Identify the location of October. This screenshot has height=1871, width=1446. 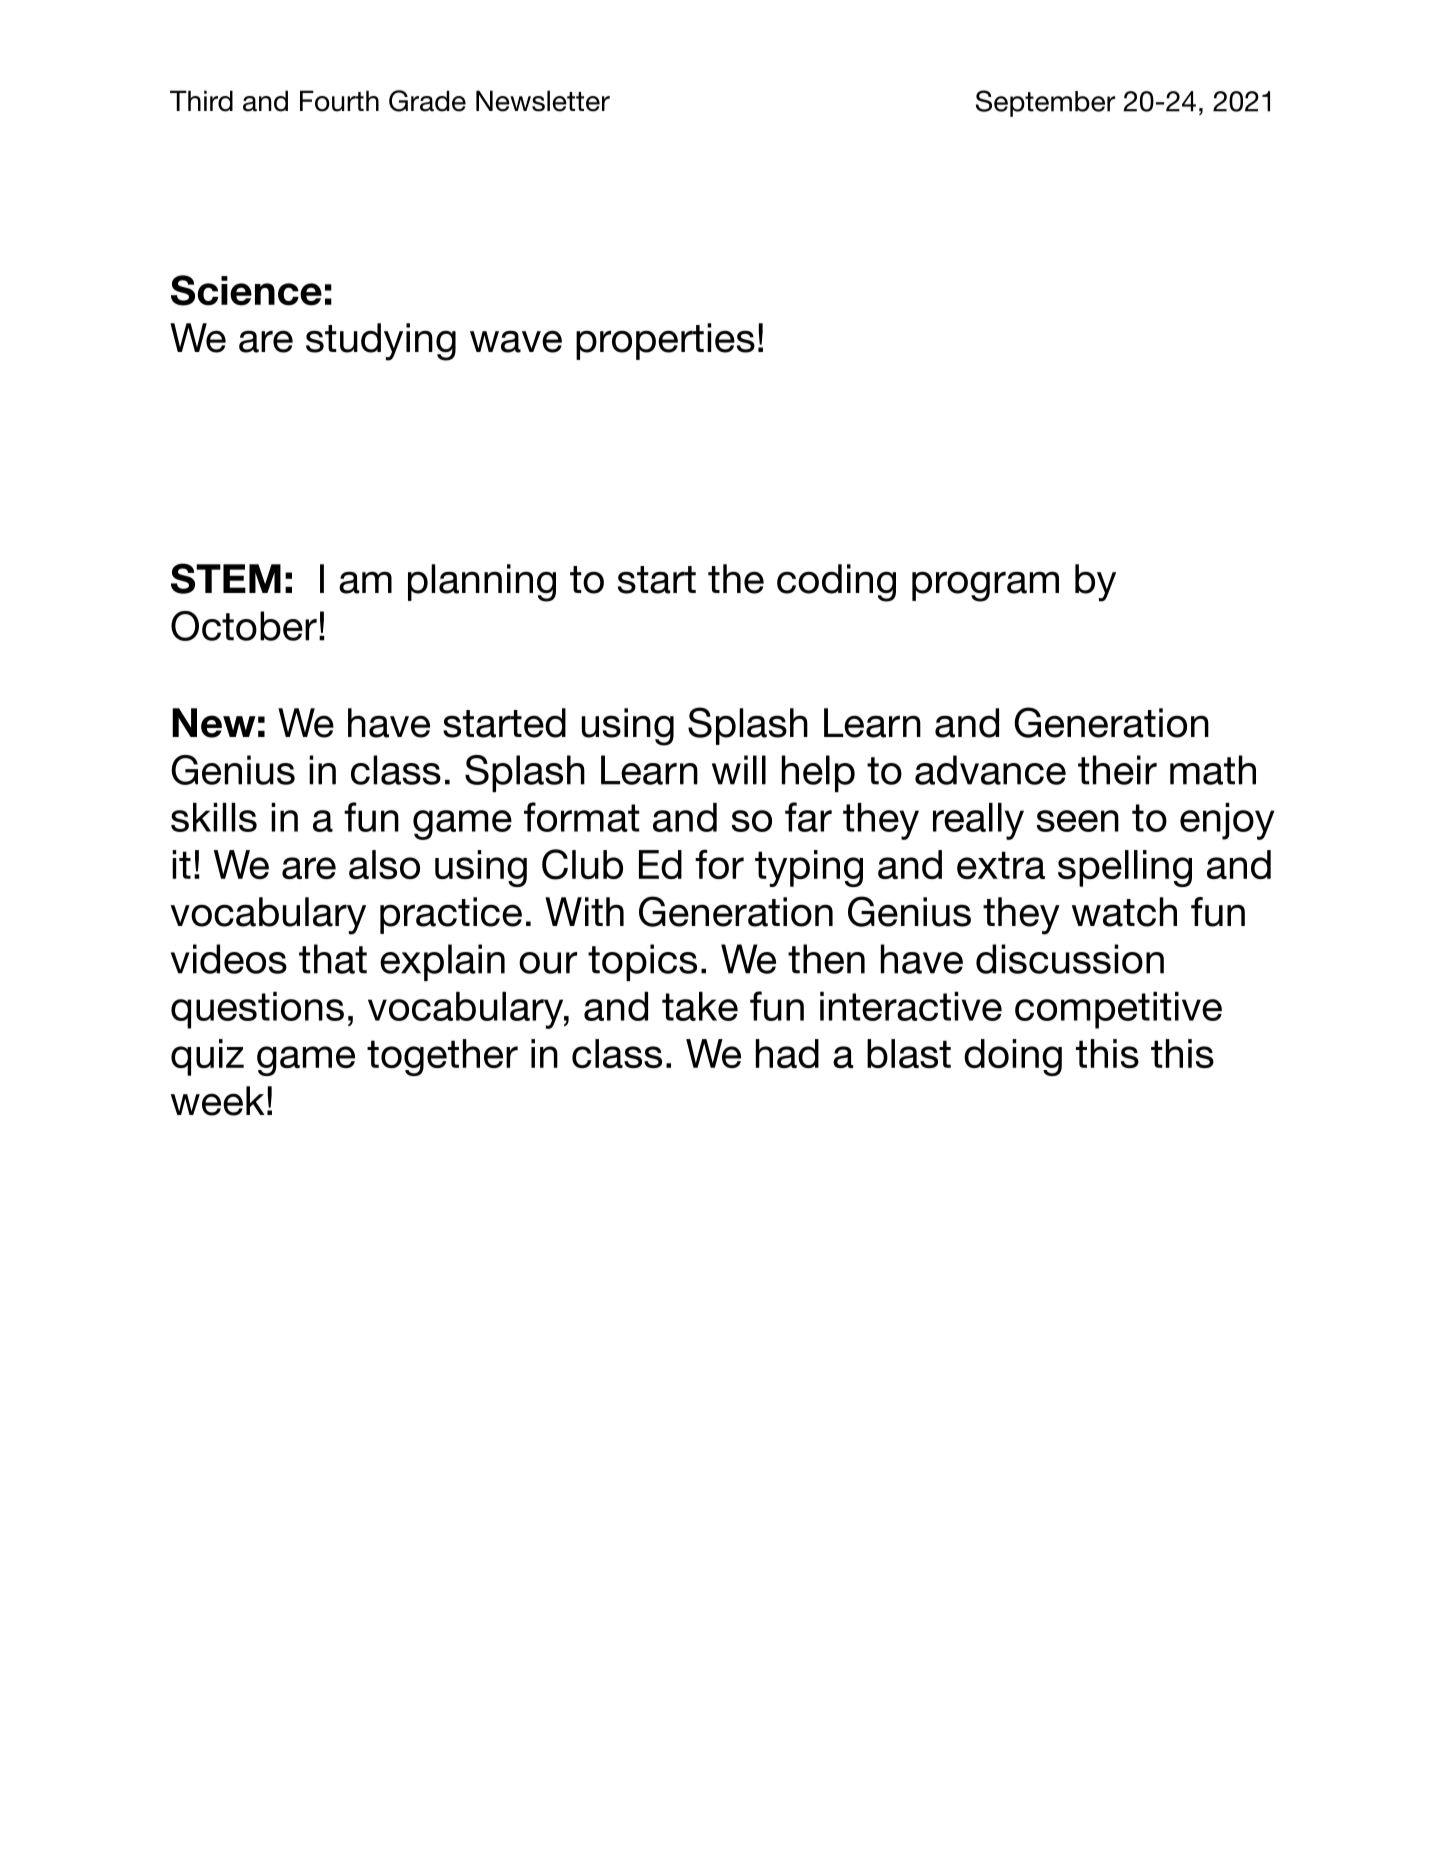
(244, 626).
